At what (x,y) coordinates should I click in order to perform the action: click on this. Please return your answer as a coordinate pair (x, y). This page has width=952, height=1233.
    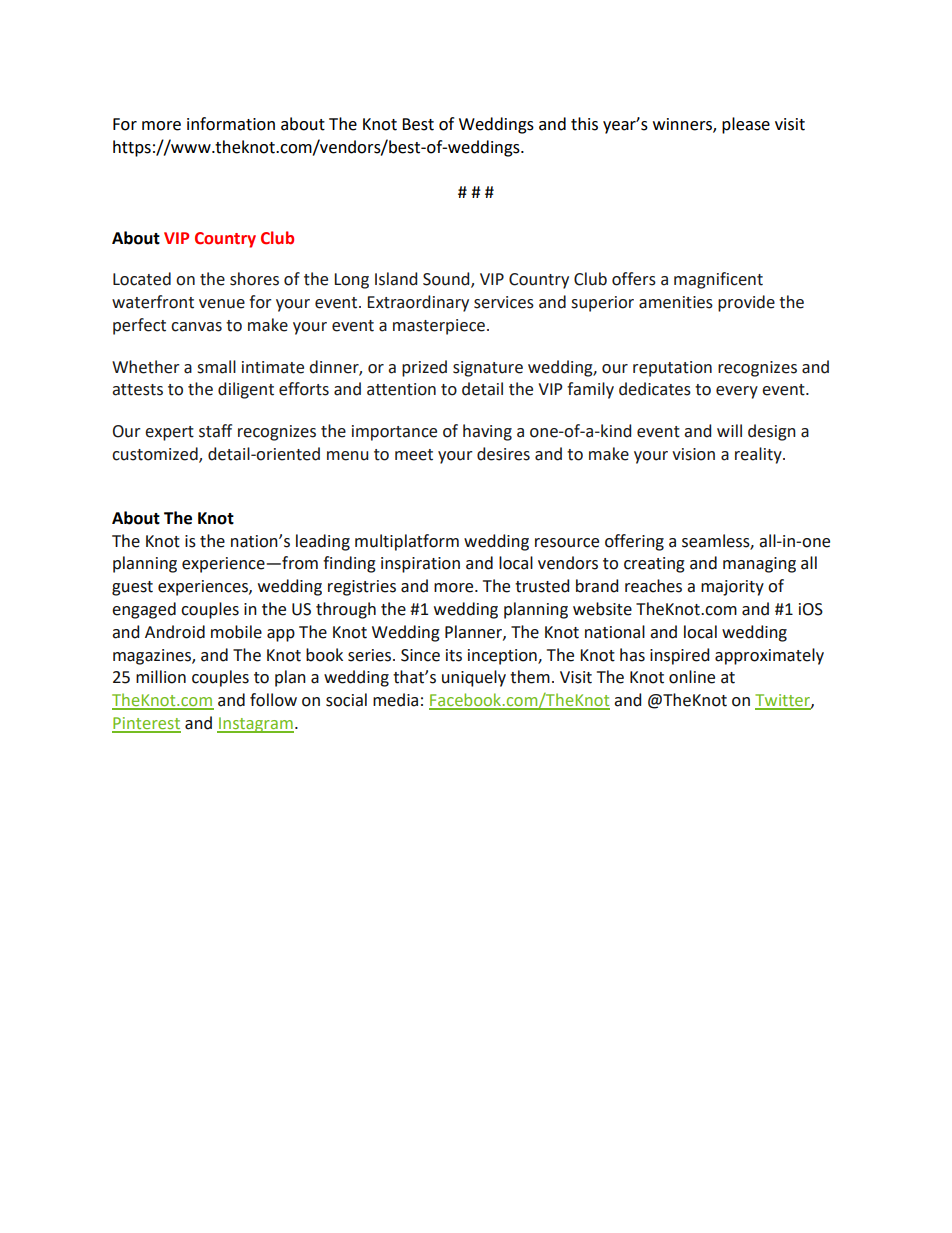
    Looking at the image, I should click on (584, 124).
